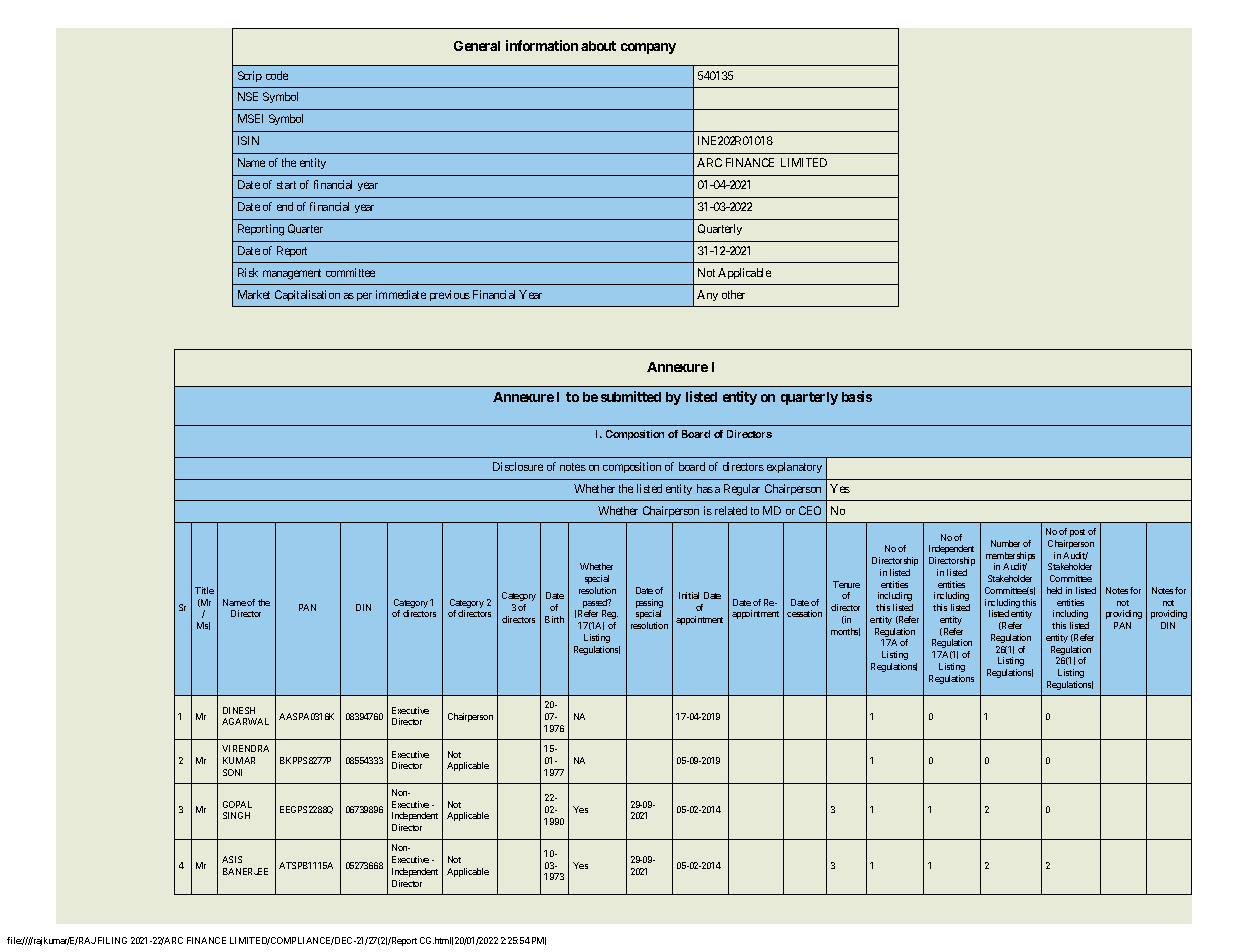  Describe the element at coordinates (236, 815) in the screenshot. I see `SINGH` at that location.
